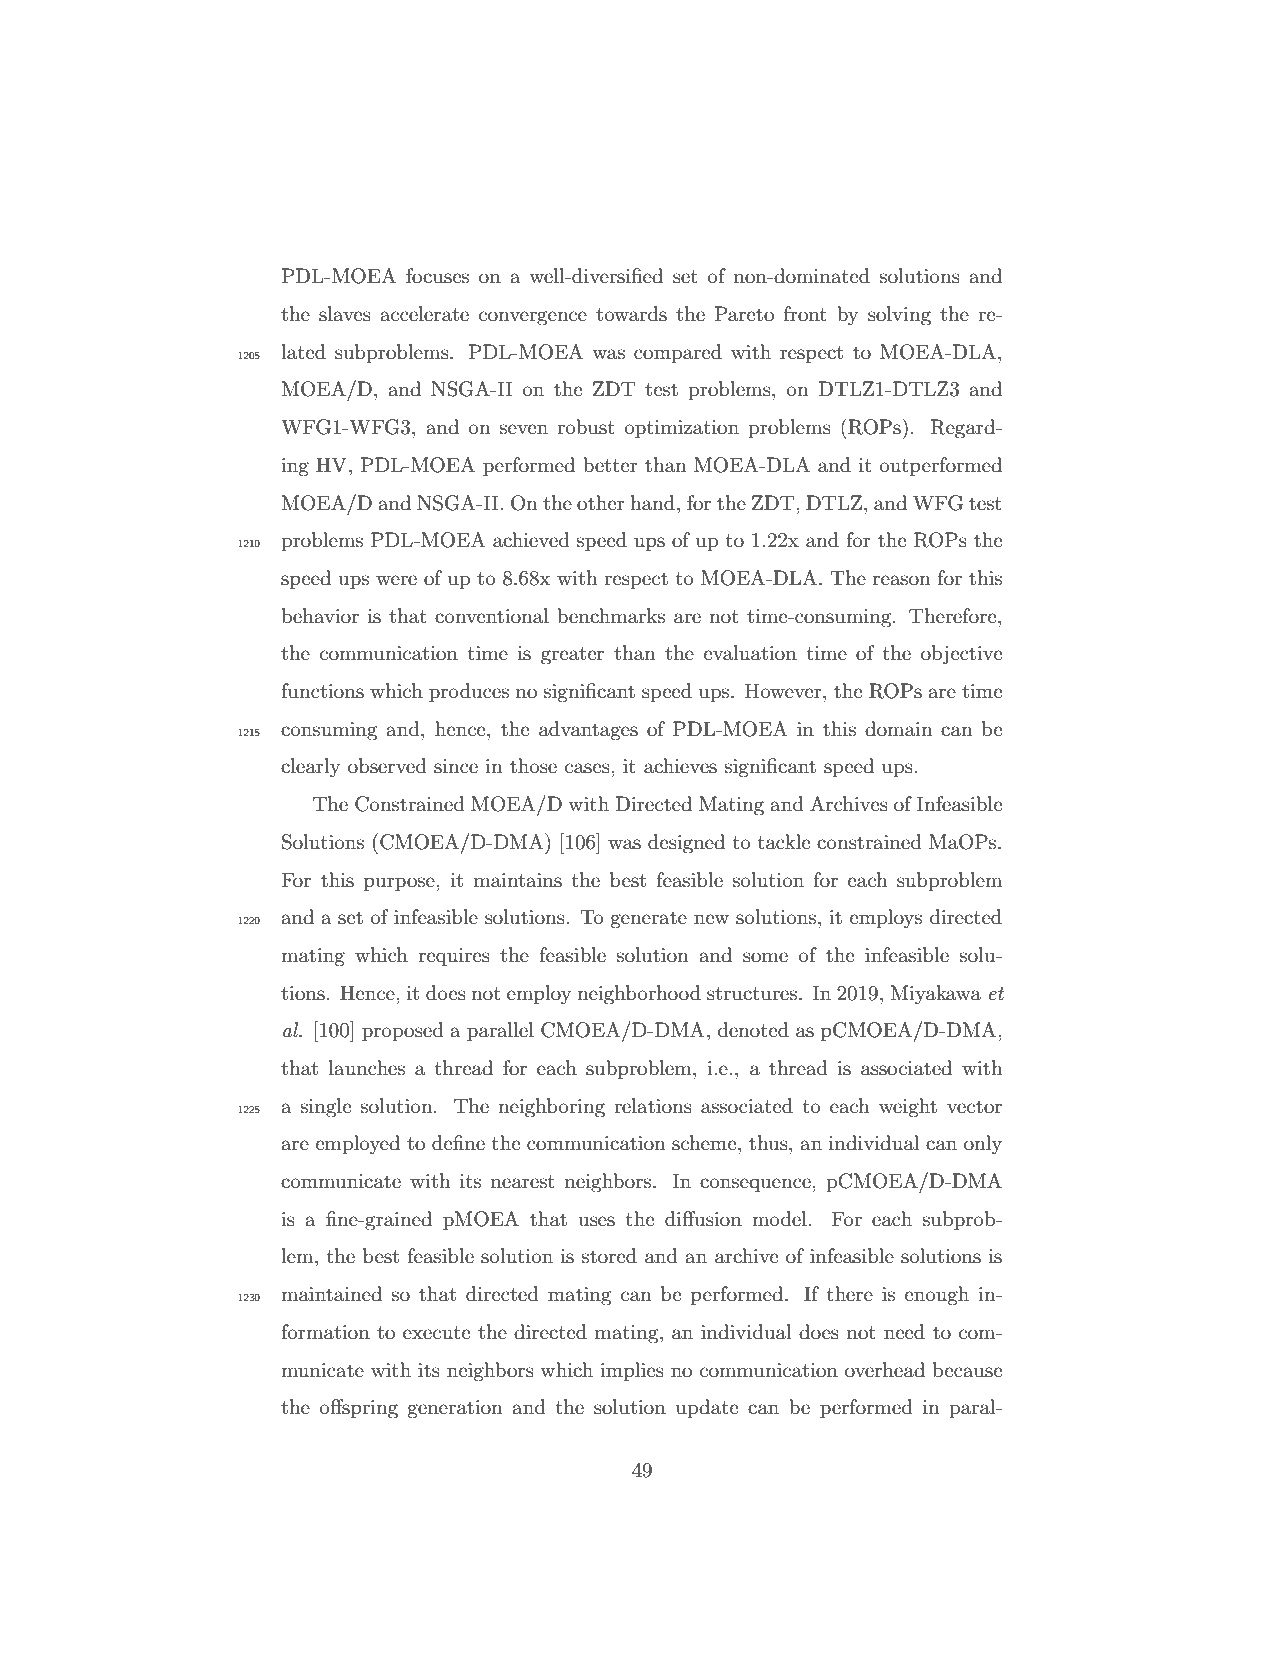 This page has height=1665, width=1286. Describe the element at coordinates (359, 1409) in the page. I see `offspring` at that location.
